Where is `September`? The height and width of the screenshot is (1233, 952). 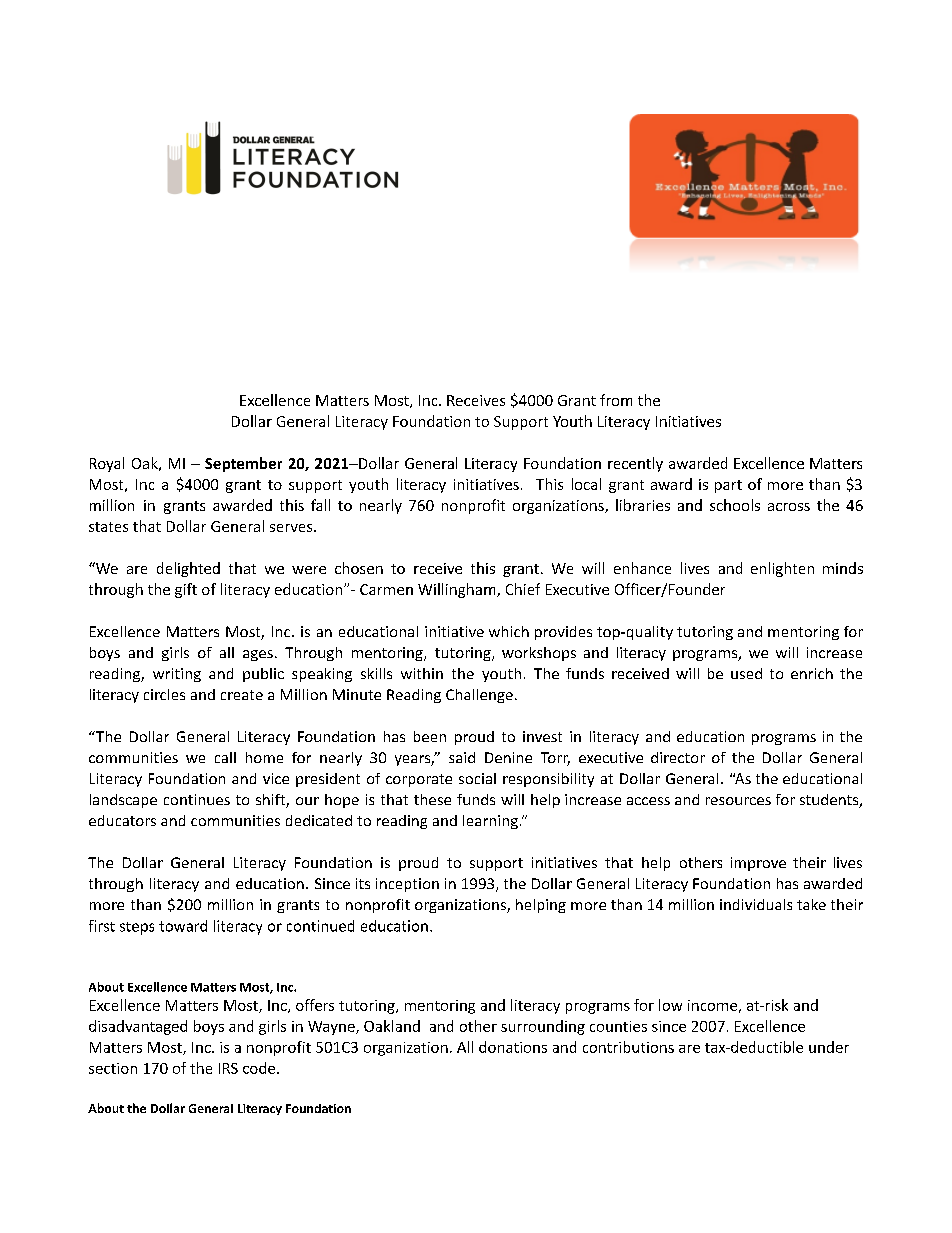 September is located at coordinates (243, 464).
